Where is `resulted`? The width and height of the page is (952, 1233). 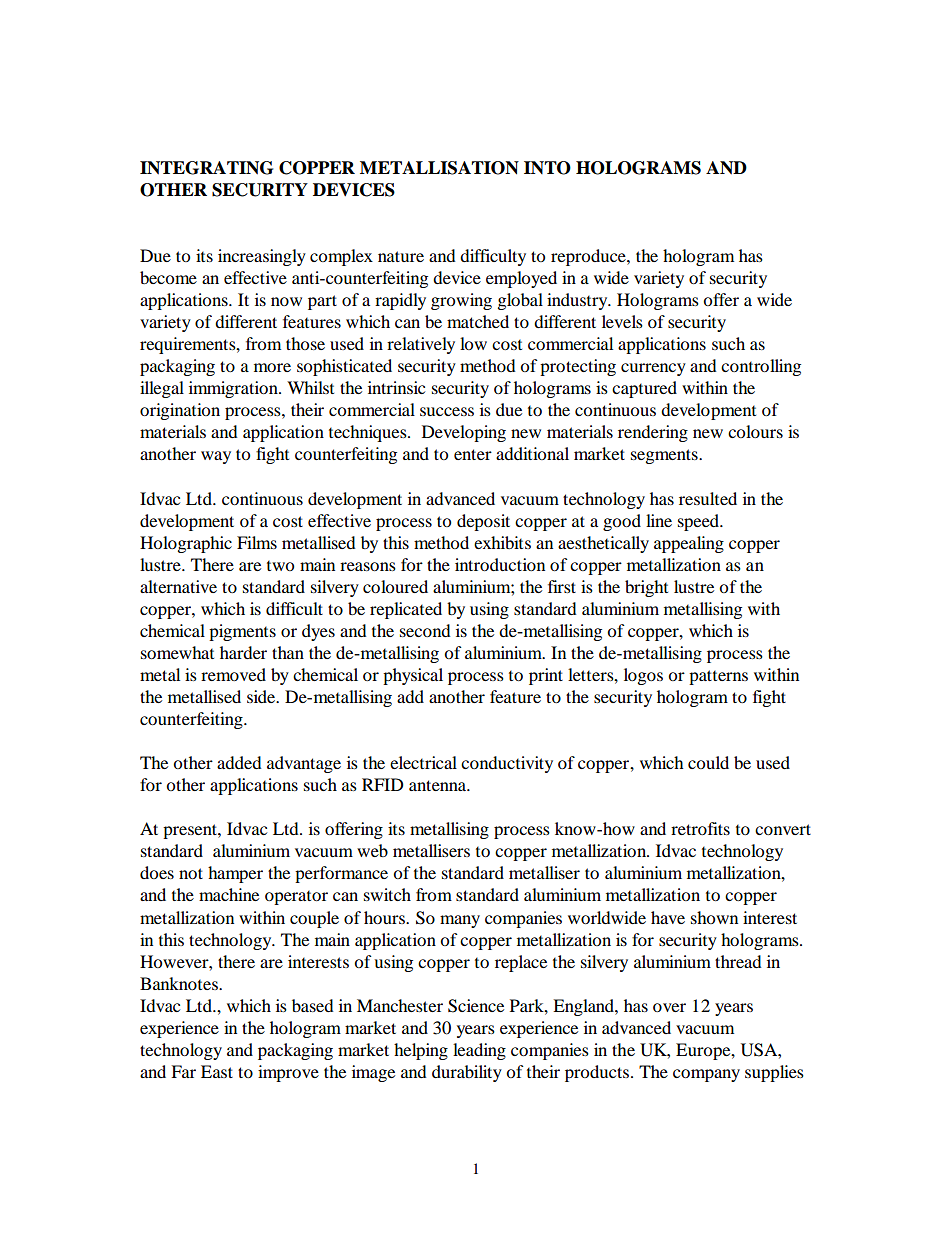 resulted is located at coordinates (708, 498).
